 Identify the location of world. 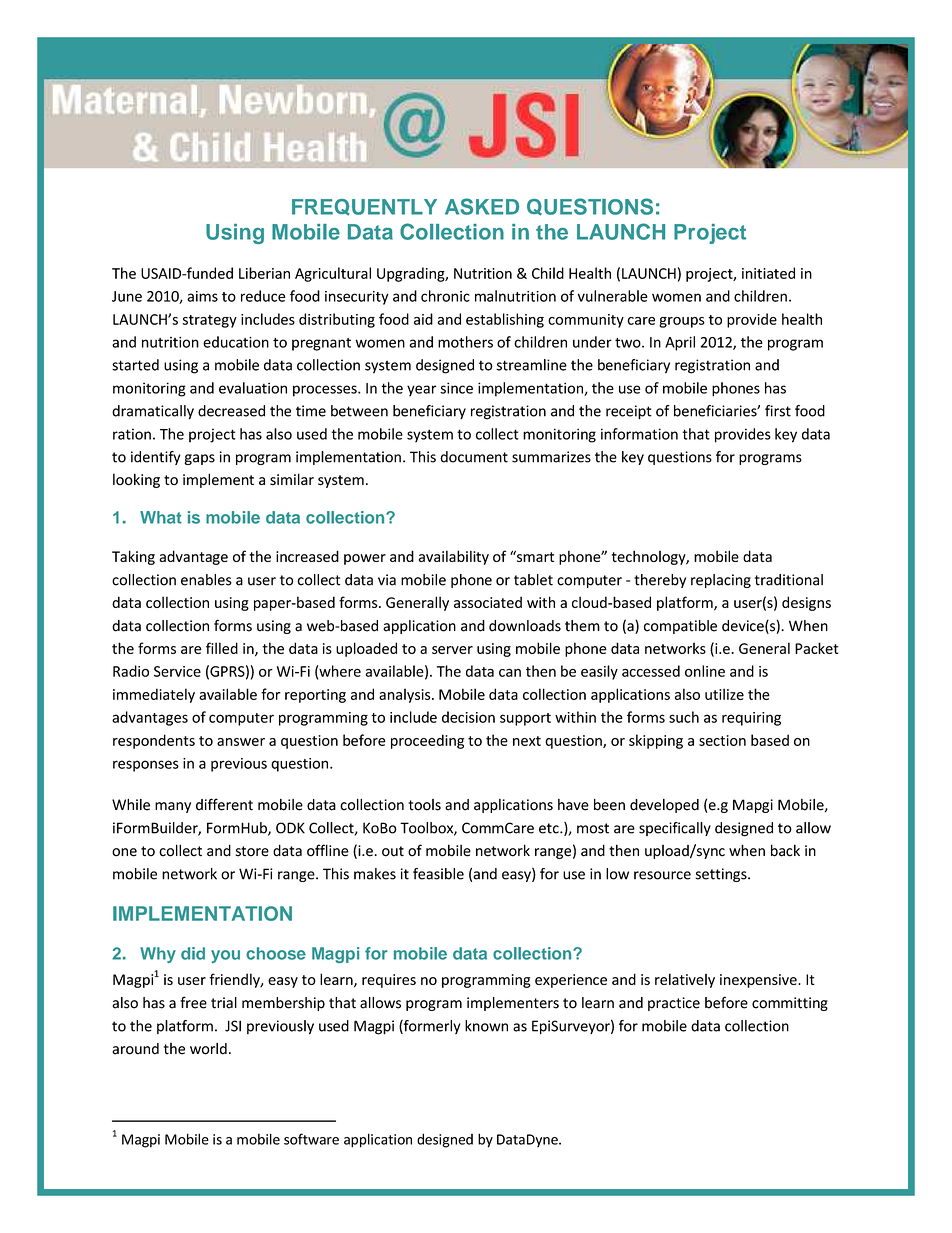
(208, 1048).
